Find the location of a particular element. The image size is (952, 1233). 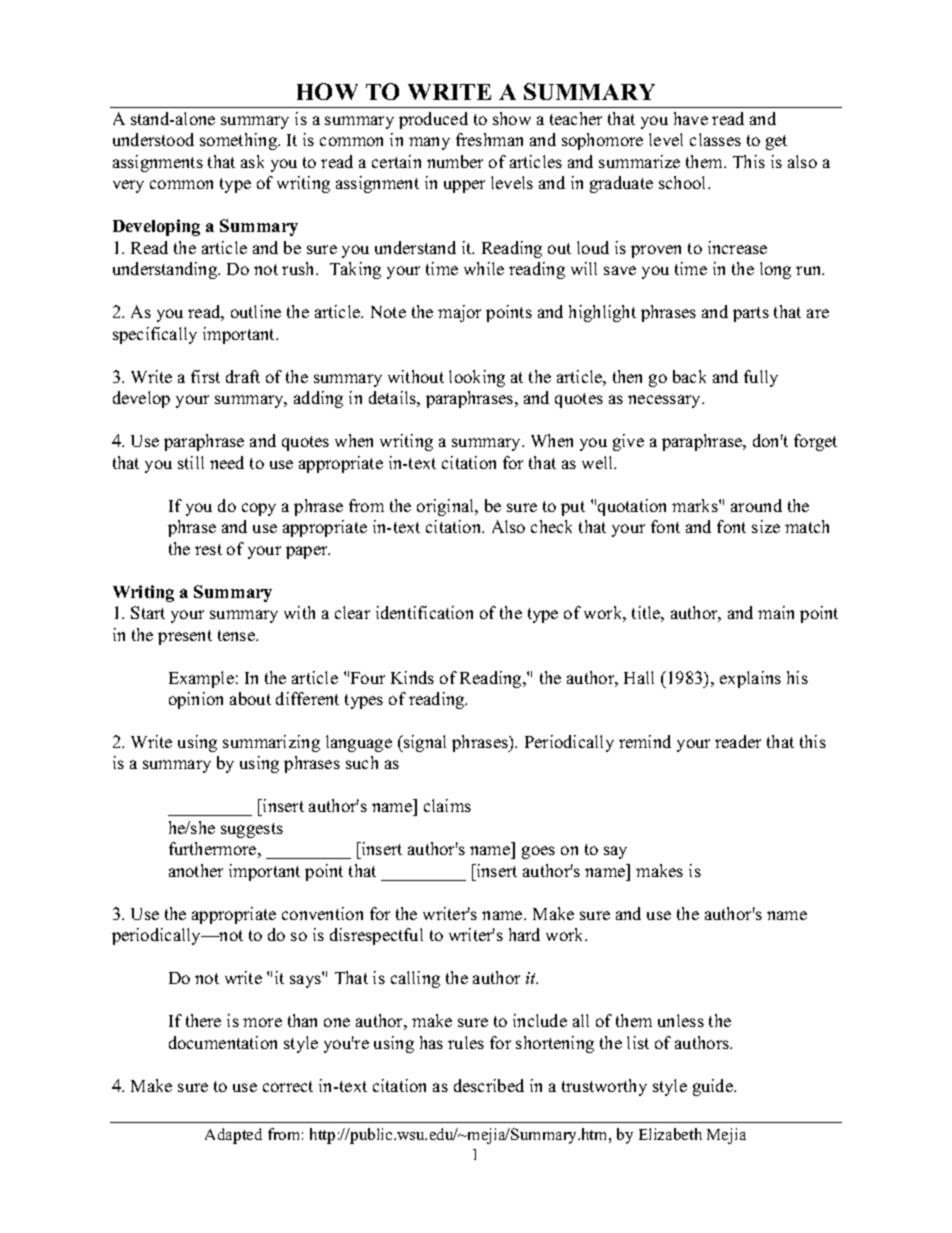

identification is located at coordinates (424, 612).
